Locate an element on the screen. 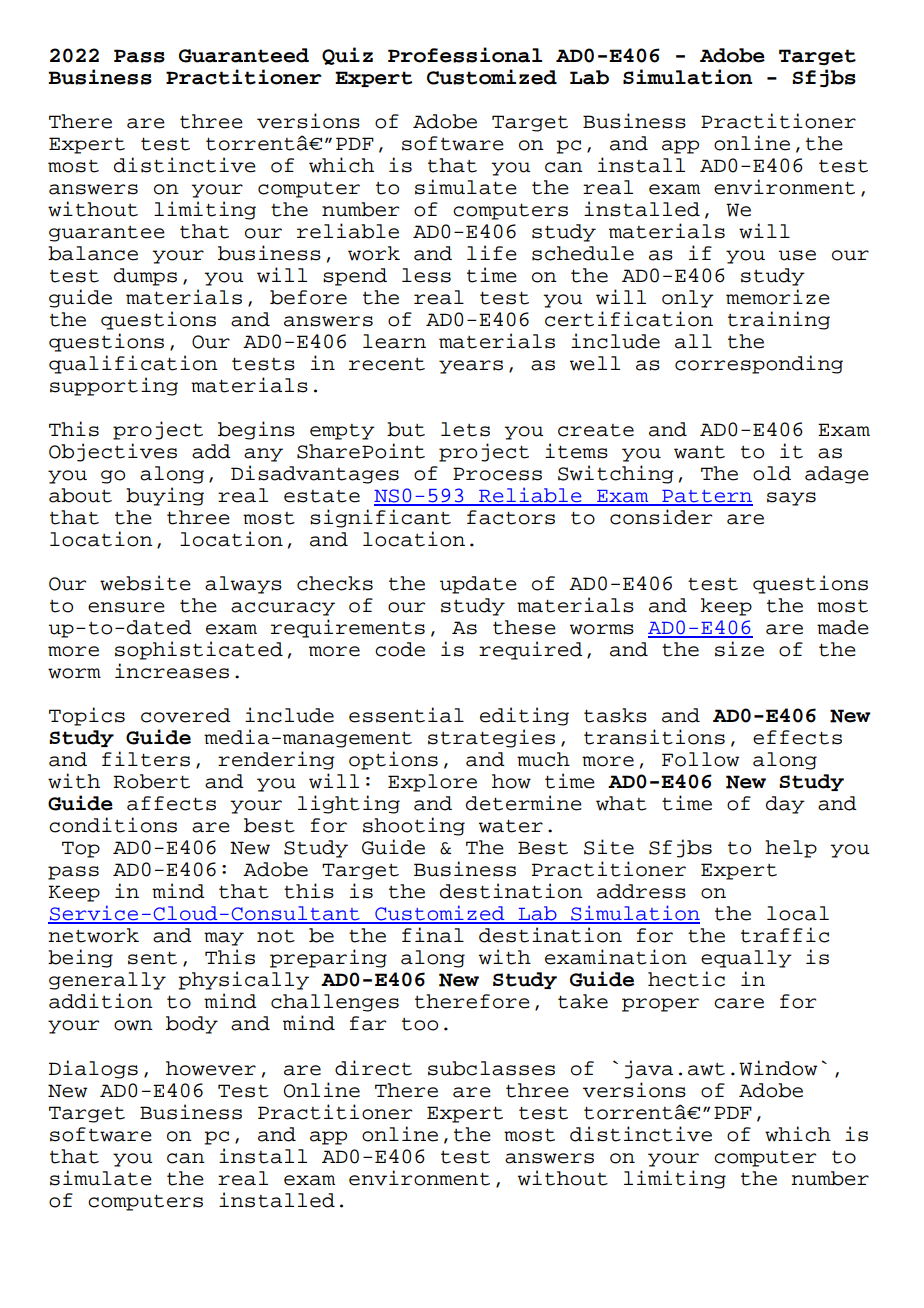  corresponding is located at coordinates (759, 364).
